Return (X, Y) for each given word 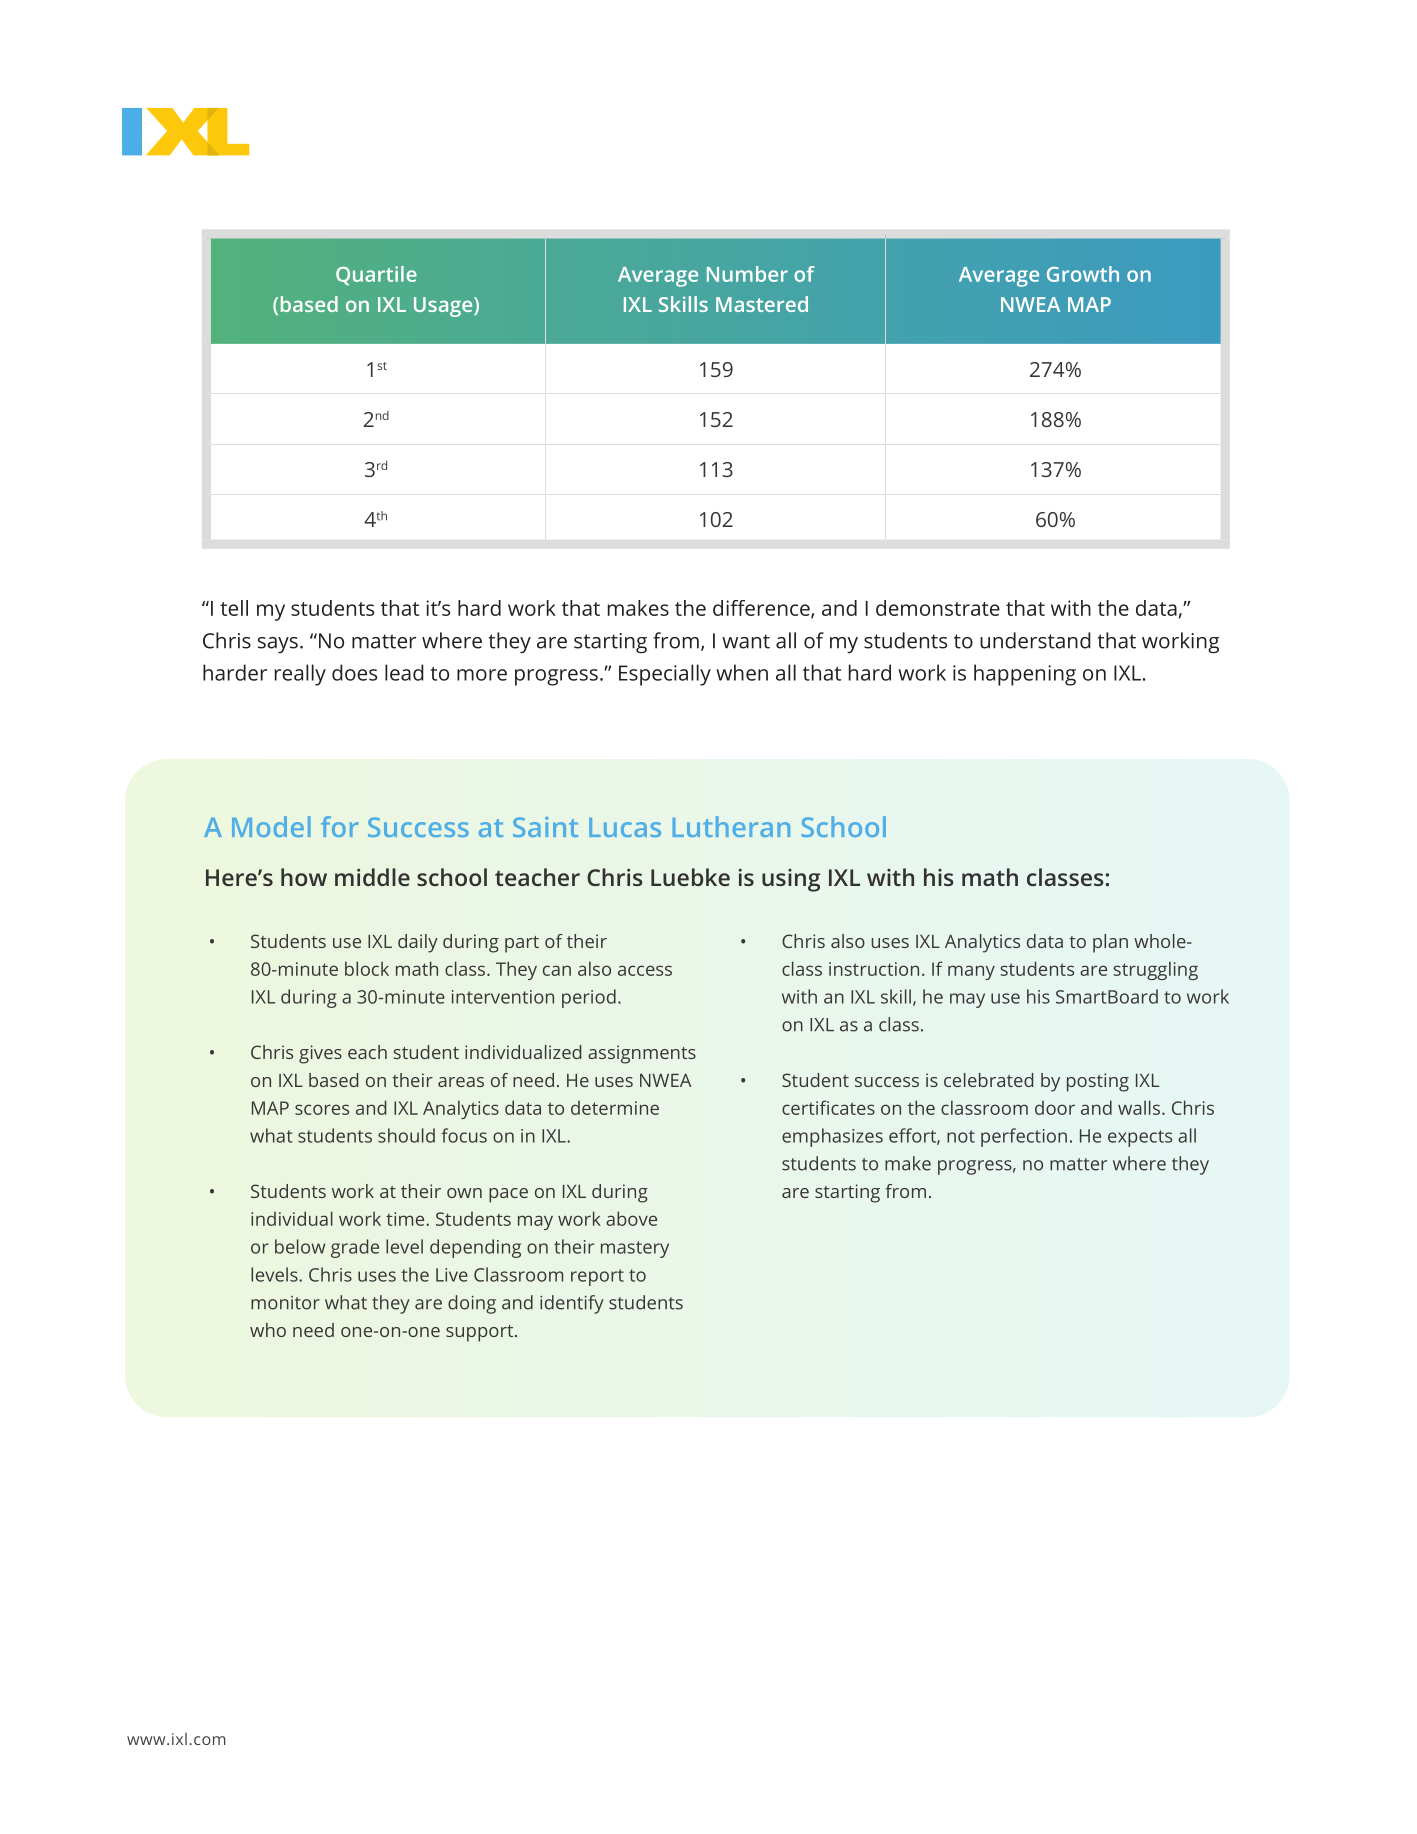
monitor (285, 1303)
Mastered (762, 304)
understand (1035, 640)
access (645, 970)
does (354, 672)
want (746, 641)
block (367, 968)
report (597, 1277)
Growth (1083, 274)
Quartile (376, 275)
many (971, 972)
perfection (1024, 1137)
